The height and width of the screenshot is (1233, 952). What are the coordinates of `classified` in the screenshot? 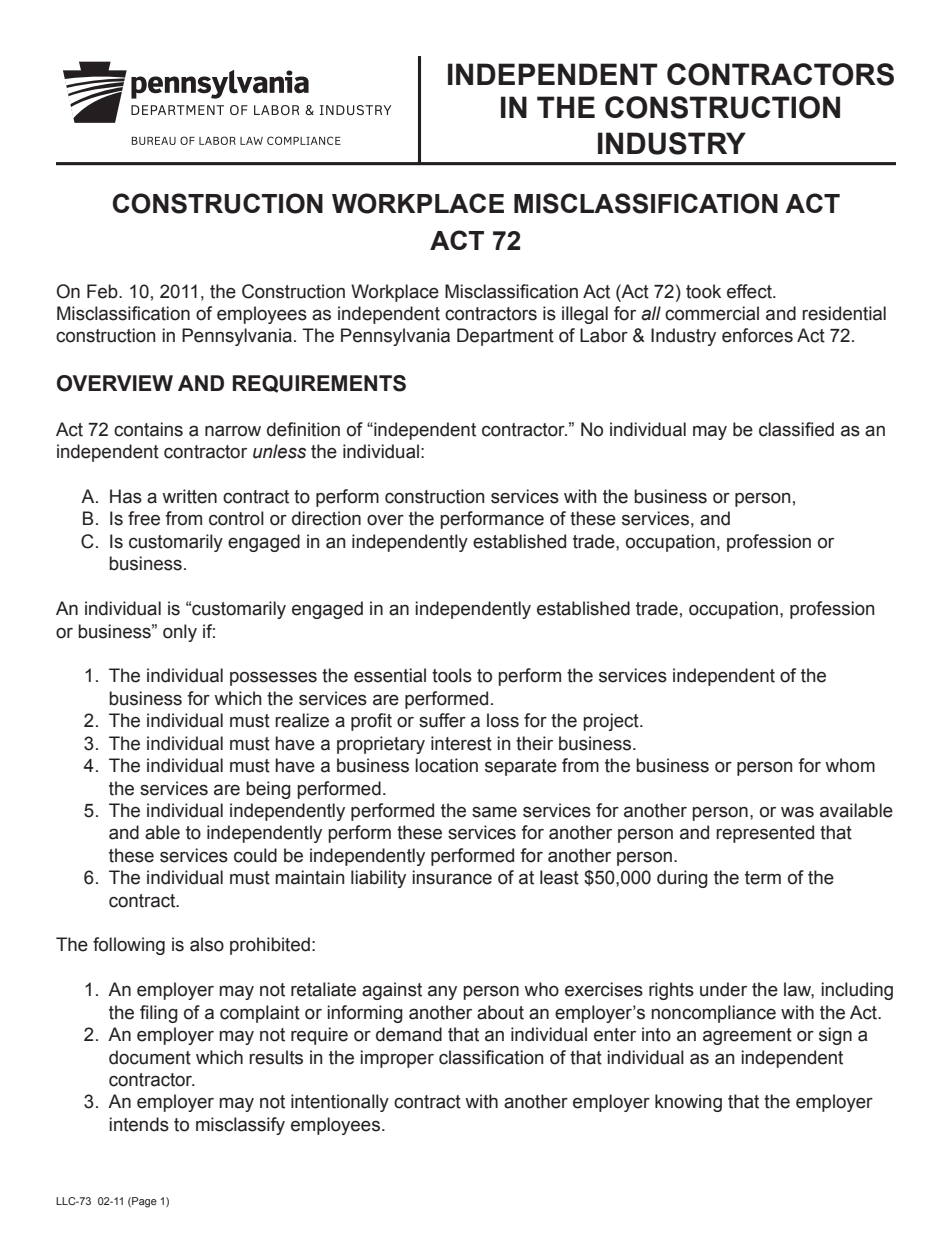 It's located at (796, 429).
